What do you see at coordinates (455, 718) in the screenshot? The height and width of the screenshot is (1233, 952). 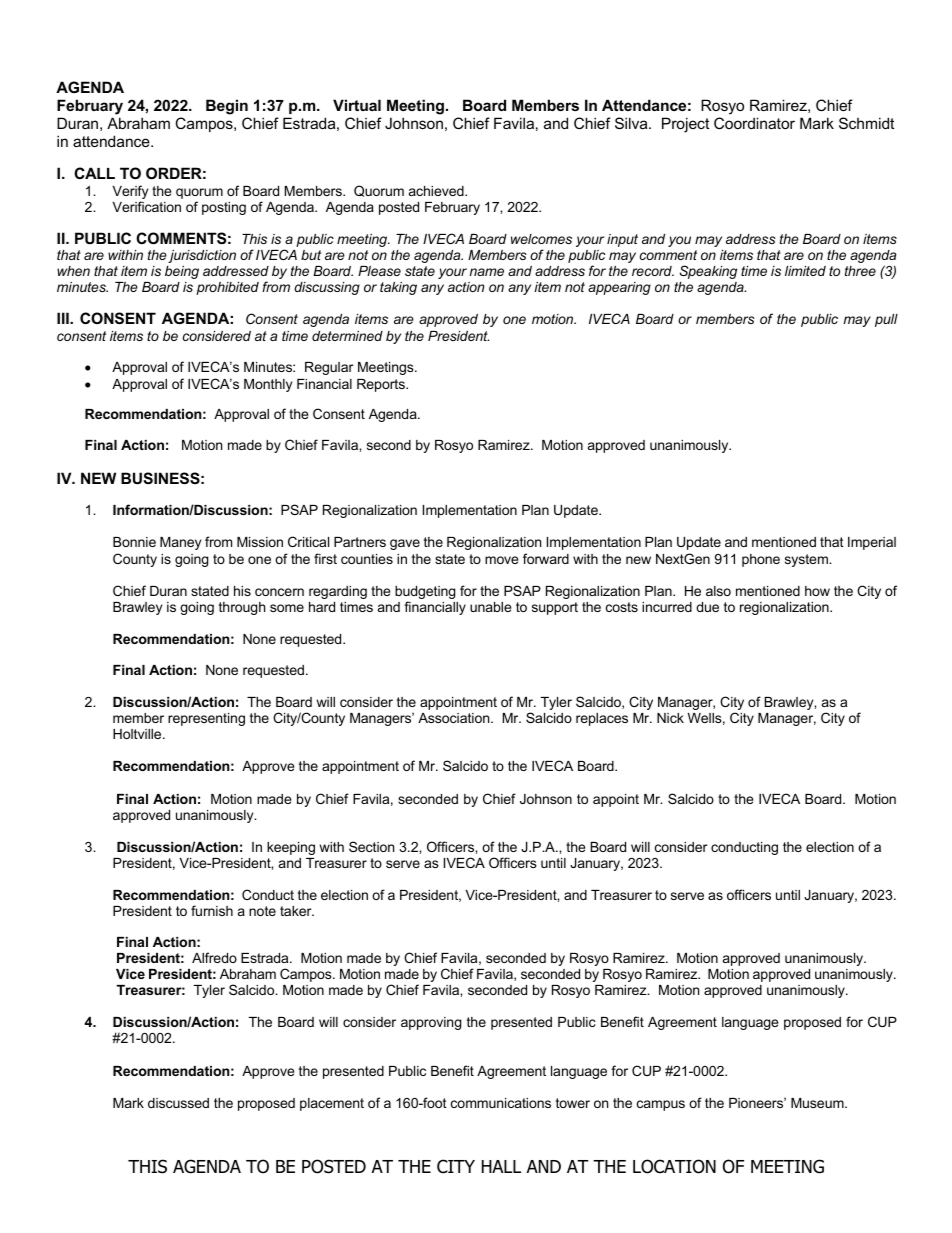 I see `Association` at bounding box center [455, 718].
